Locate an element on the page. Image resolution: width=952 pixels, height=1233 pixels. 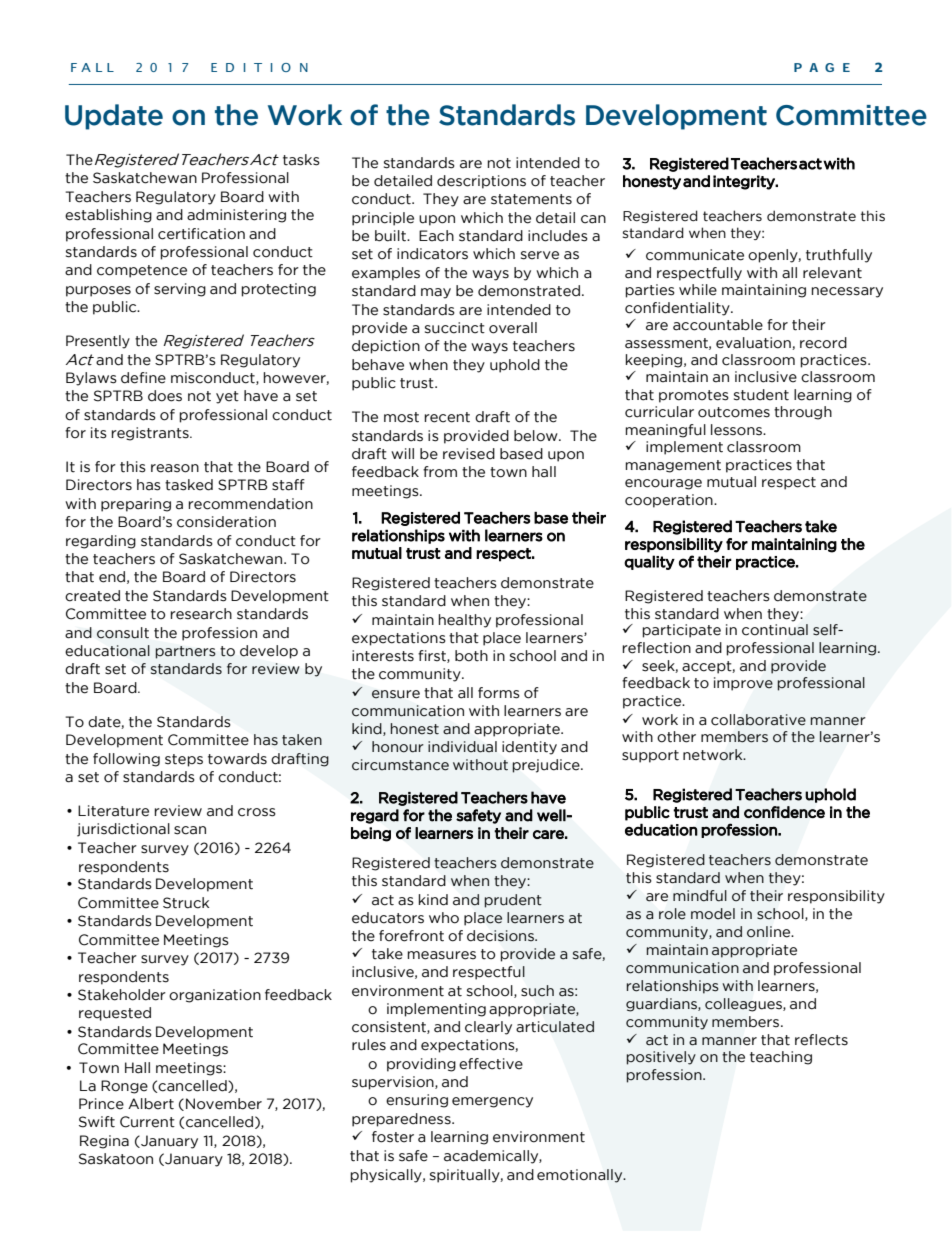
descriptions is located at coordinates (481, 182).
